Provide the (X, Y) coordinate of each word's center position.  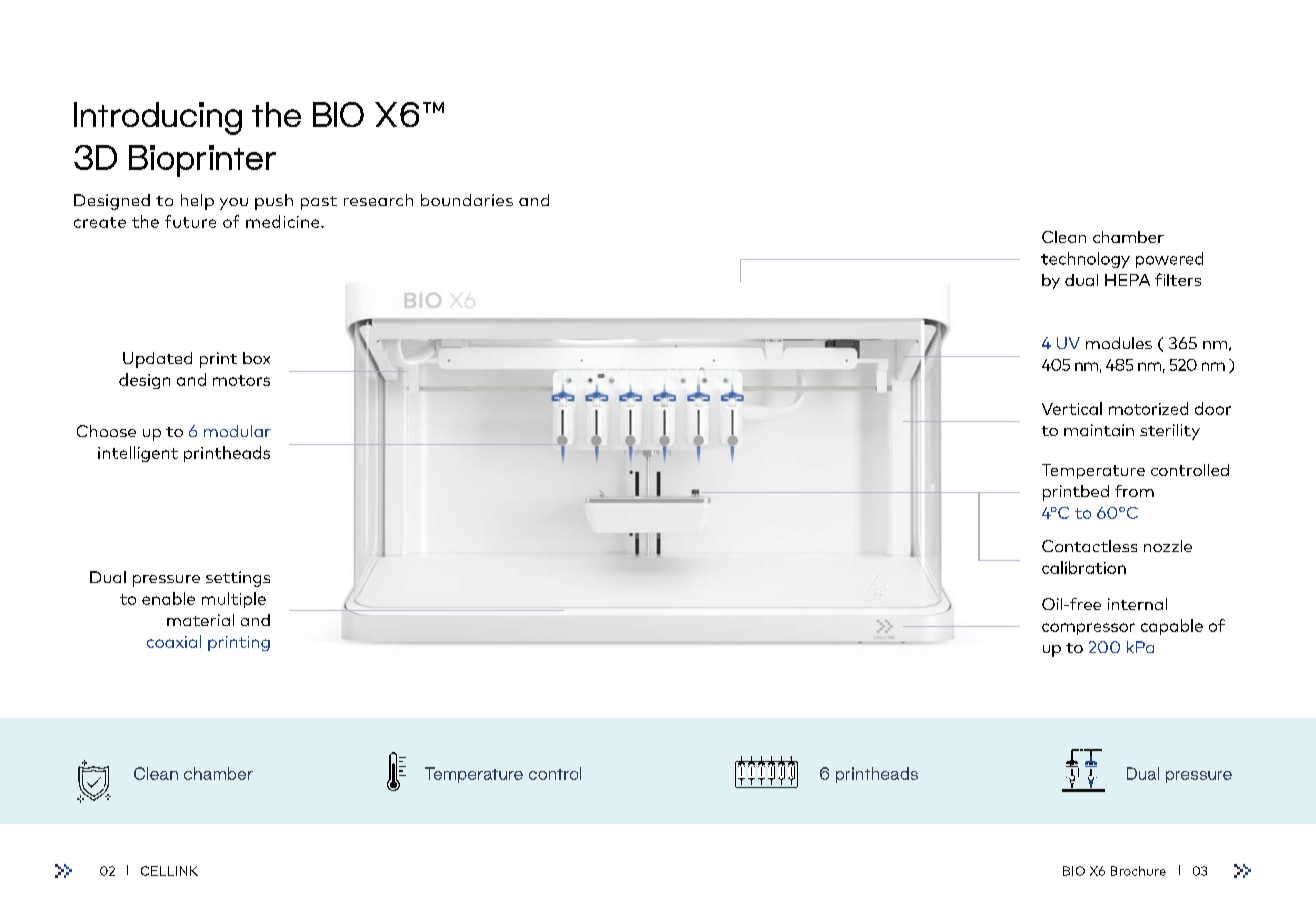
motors (241, 380)
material (200, 620)
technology (1085, 260)
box (256, 358)
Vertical (1072, 408)
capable (1172, 627)
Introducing (158, 118)
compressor (1088, 629)
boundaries (467, 200)
